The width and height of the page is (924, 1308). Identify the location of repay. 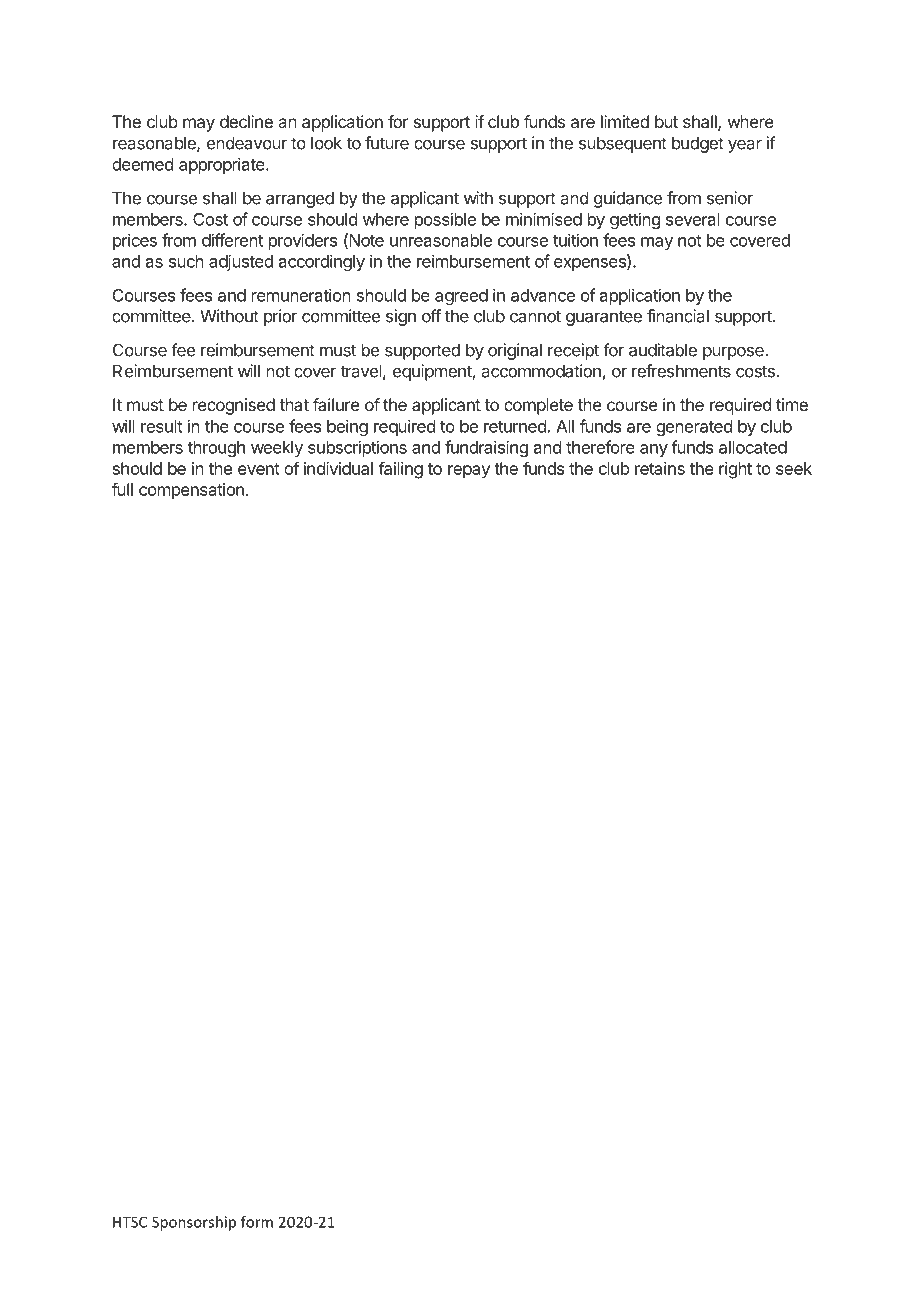
(469, 472).
